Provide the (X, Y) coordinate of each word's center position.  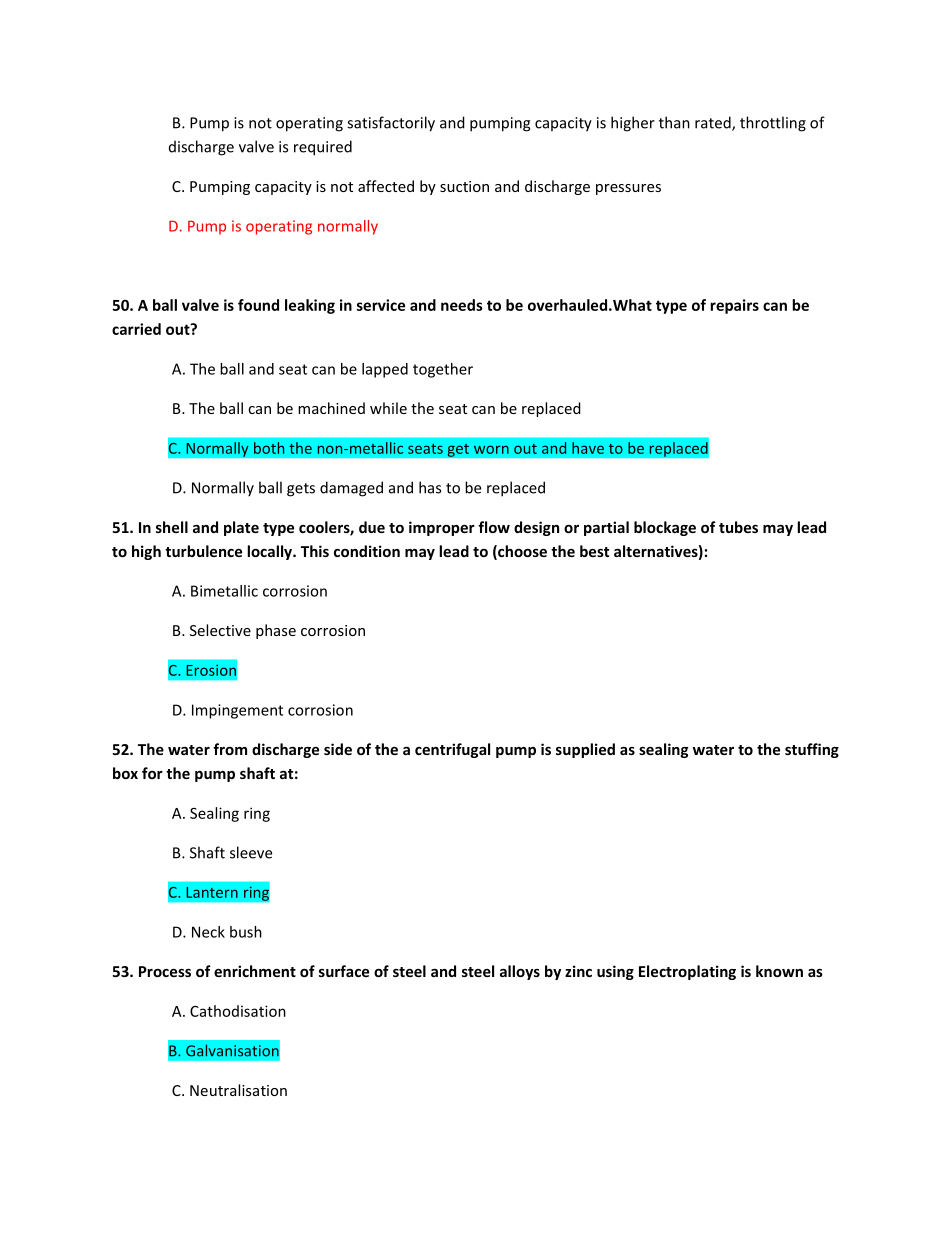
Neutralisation (238, 1090)
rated (714, 123)
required (323, 148)
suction (464, 186)
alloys (520, 972)
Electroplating (687, 972)
